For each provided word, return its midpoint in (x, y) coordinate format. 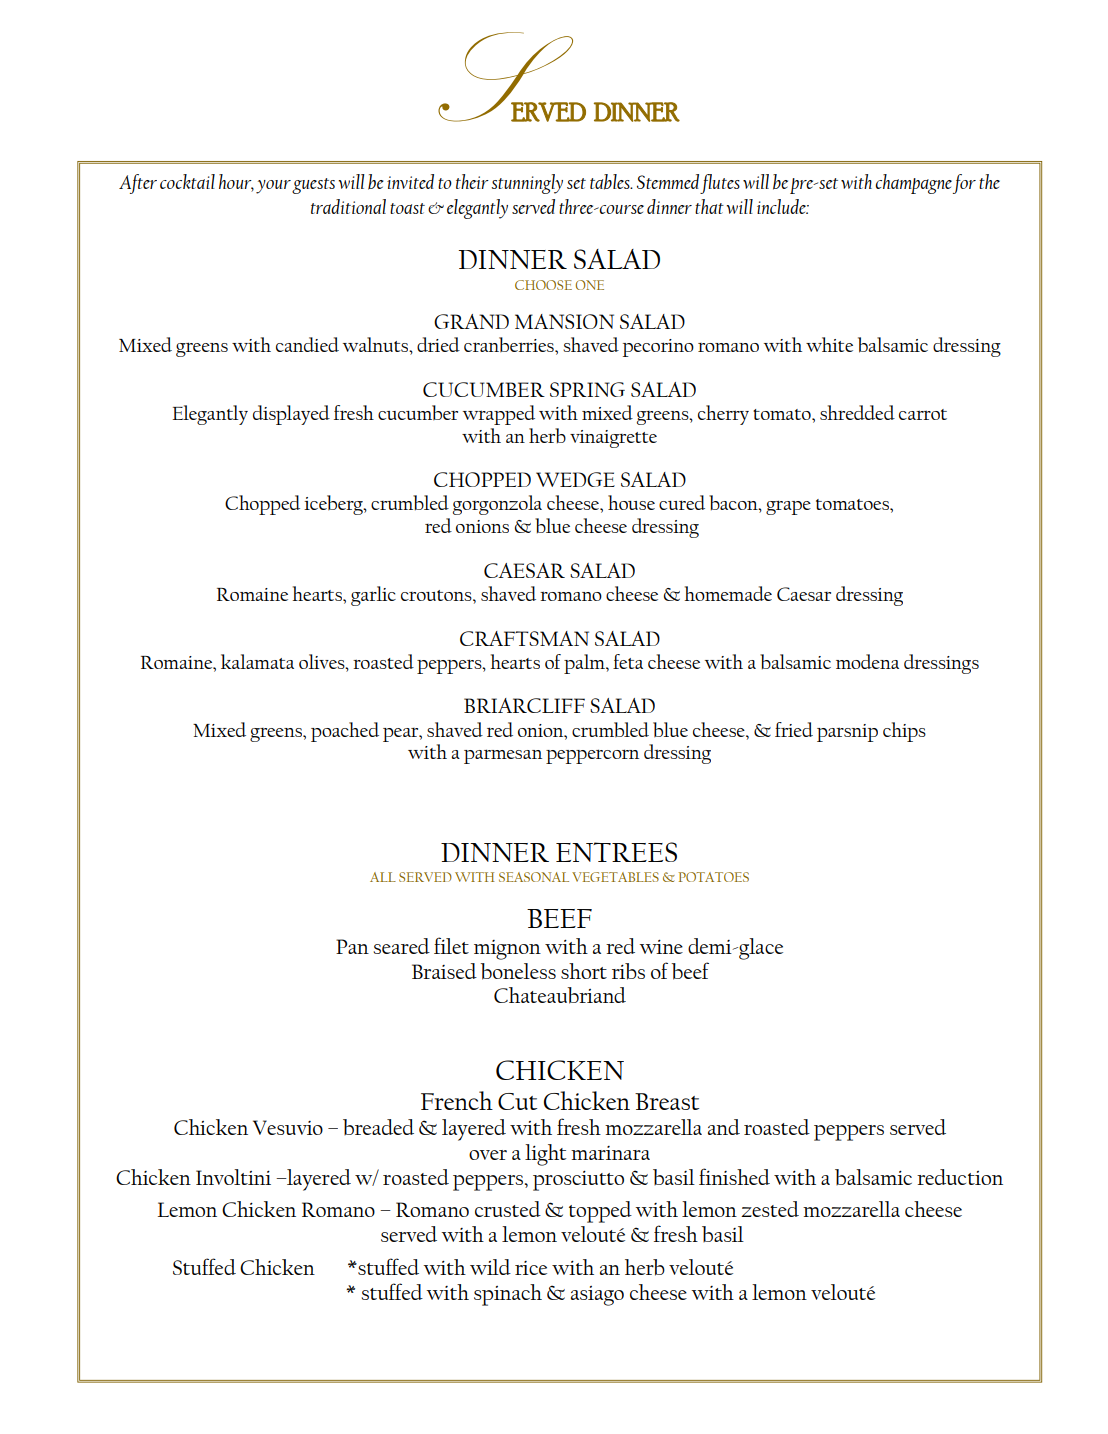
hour (236, 183)
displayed (291, 415)
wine (661, 946)
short (584, 971)
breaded (378, 1127)
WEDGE (575, 479)
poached (345, 732)
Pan (352, 946)
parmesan (503, 756)
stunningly (527, 184)
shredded (857, 412)
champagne (913, 184)
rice (531, 1268)
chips (904, 732)
